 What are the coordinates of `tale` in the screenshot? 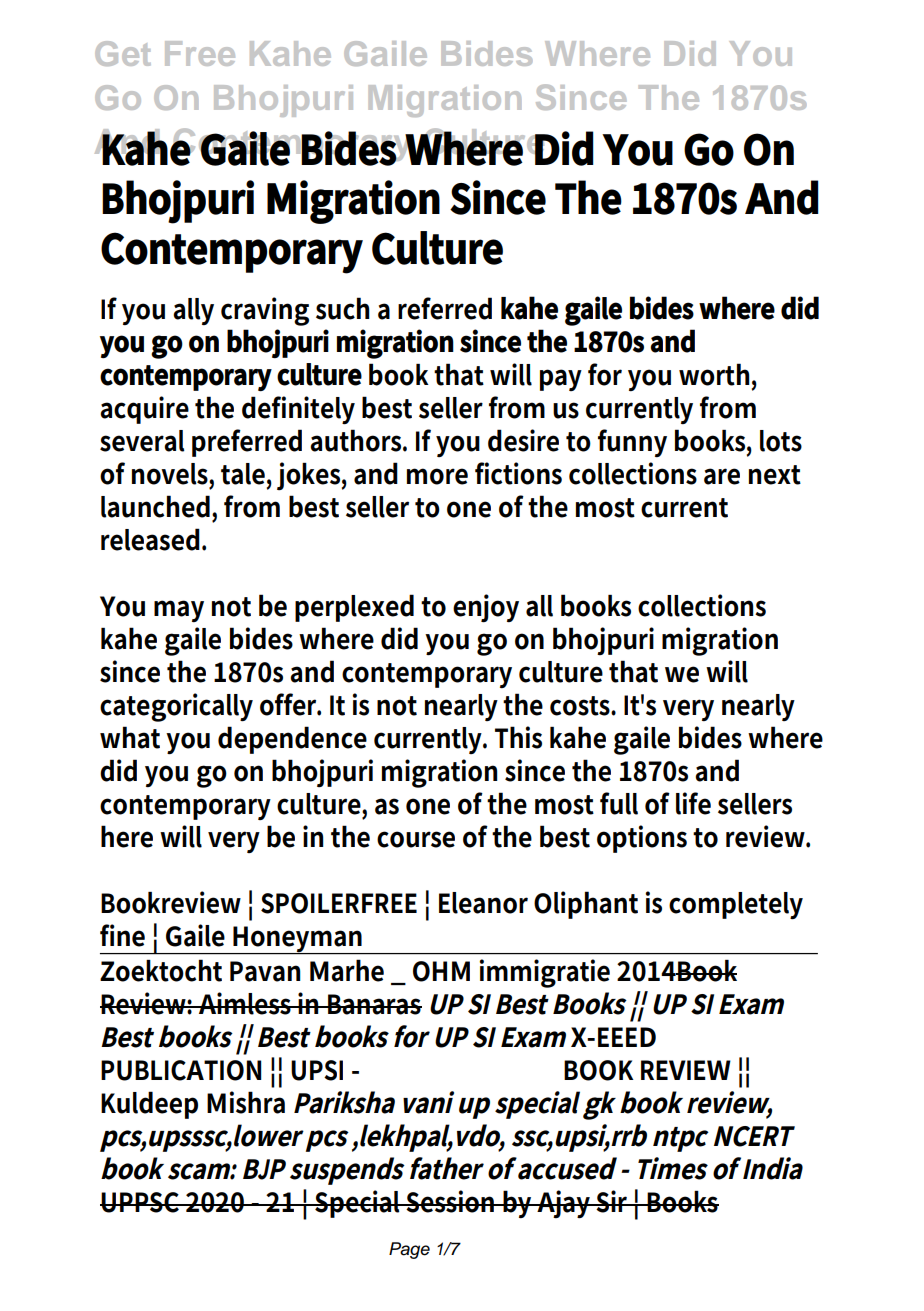 It's located at (244, 474).
